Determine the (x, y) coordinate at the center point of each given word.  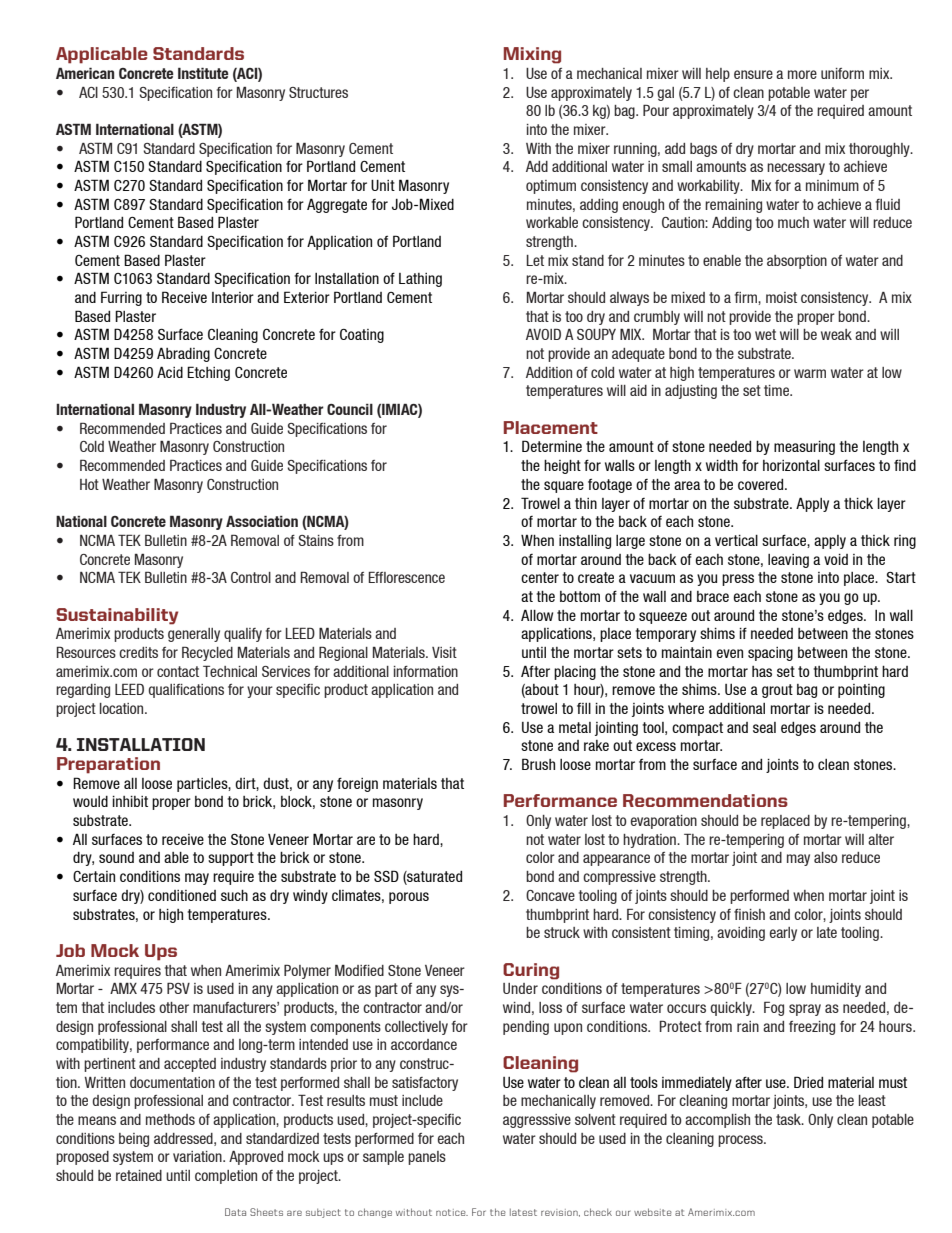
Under (520, 988)
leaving (788, 561)
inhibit (130, 801)
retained (139, 1175)
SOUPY (596, 334)
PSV (178, 988)
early (783, 934)
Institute (203, 73)
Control (251, 577)
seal (764, 727)
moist (781, 297)
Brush (538, 764)
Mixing (532, 55)
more (802, 74)
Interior (233, 297)
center (540, 577)
